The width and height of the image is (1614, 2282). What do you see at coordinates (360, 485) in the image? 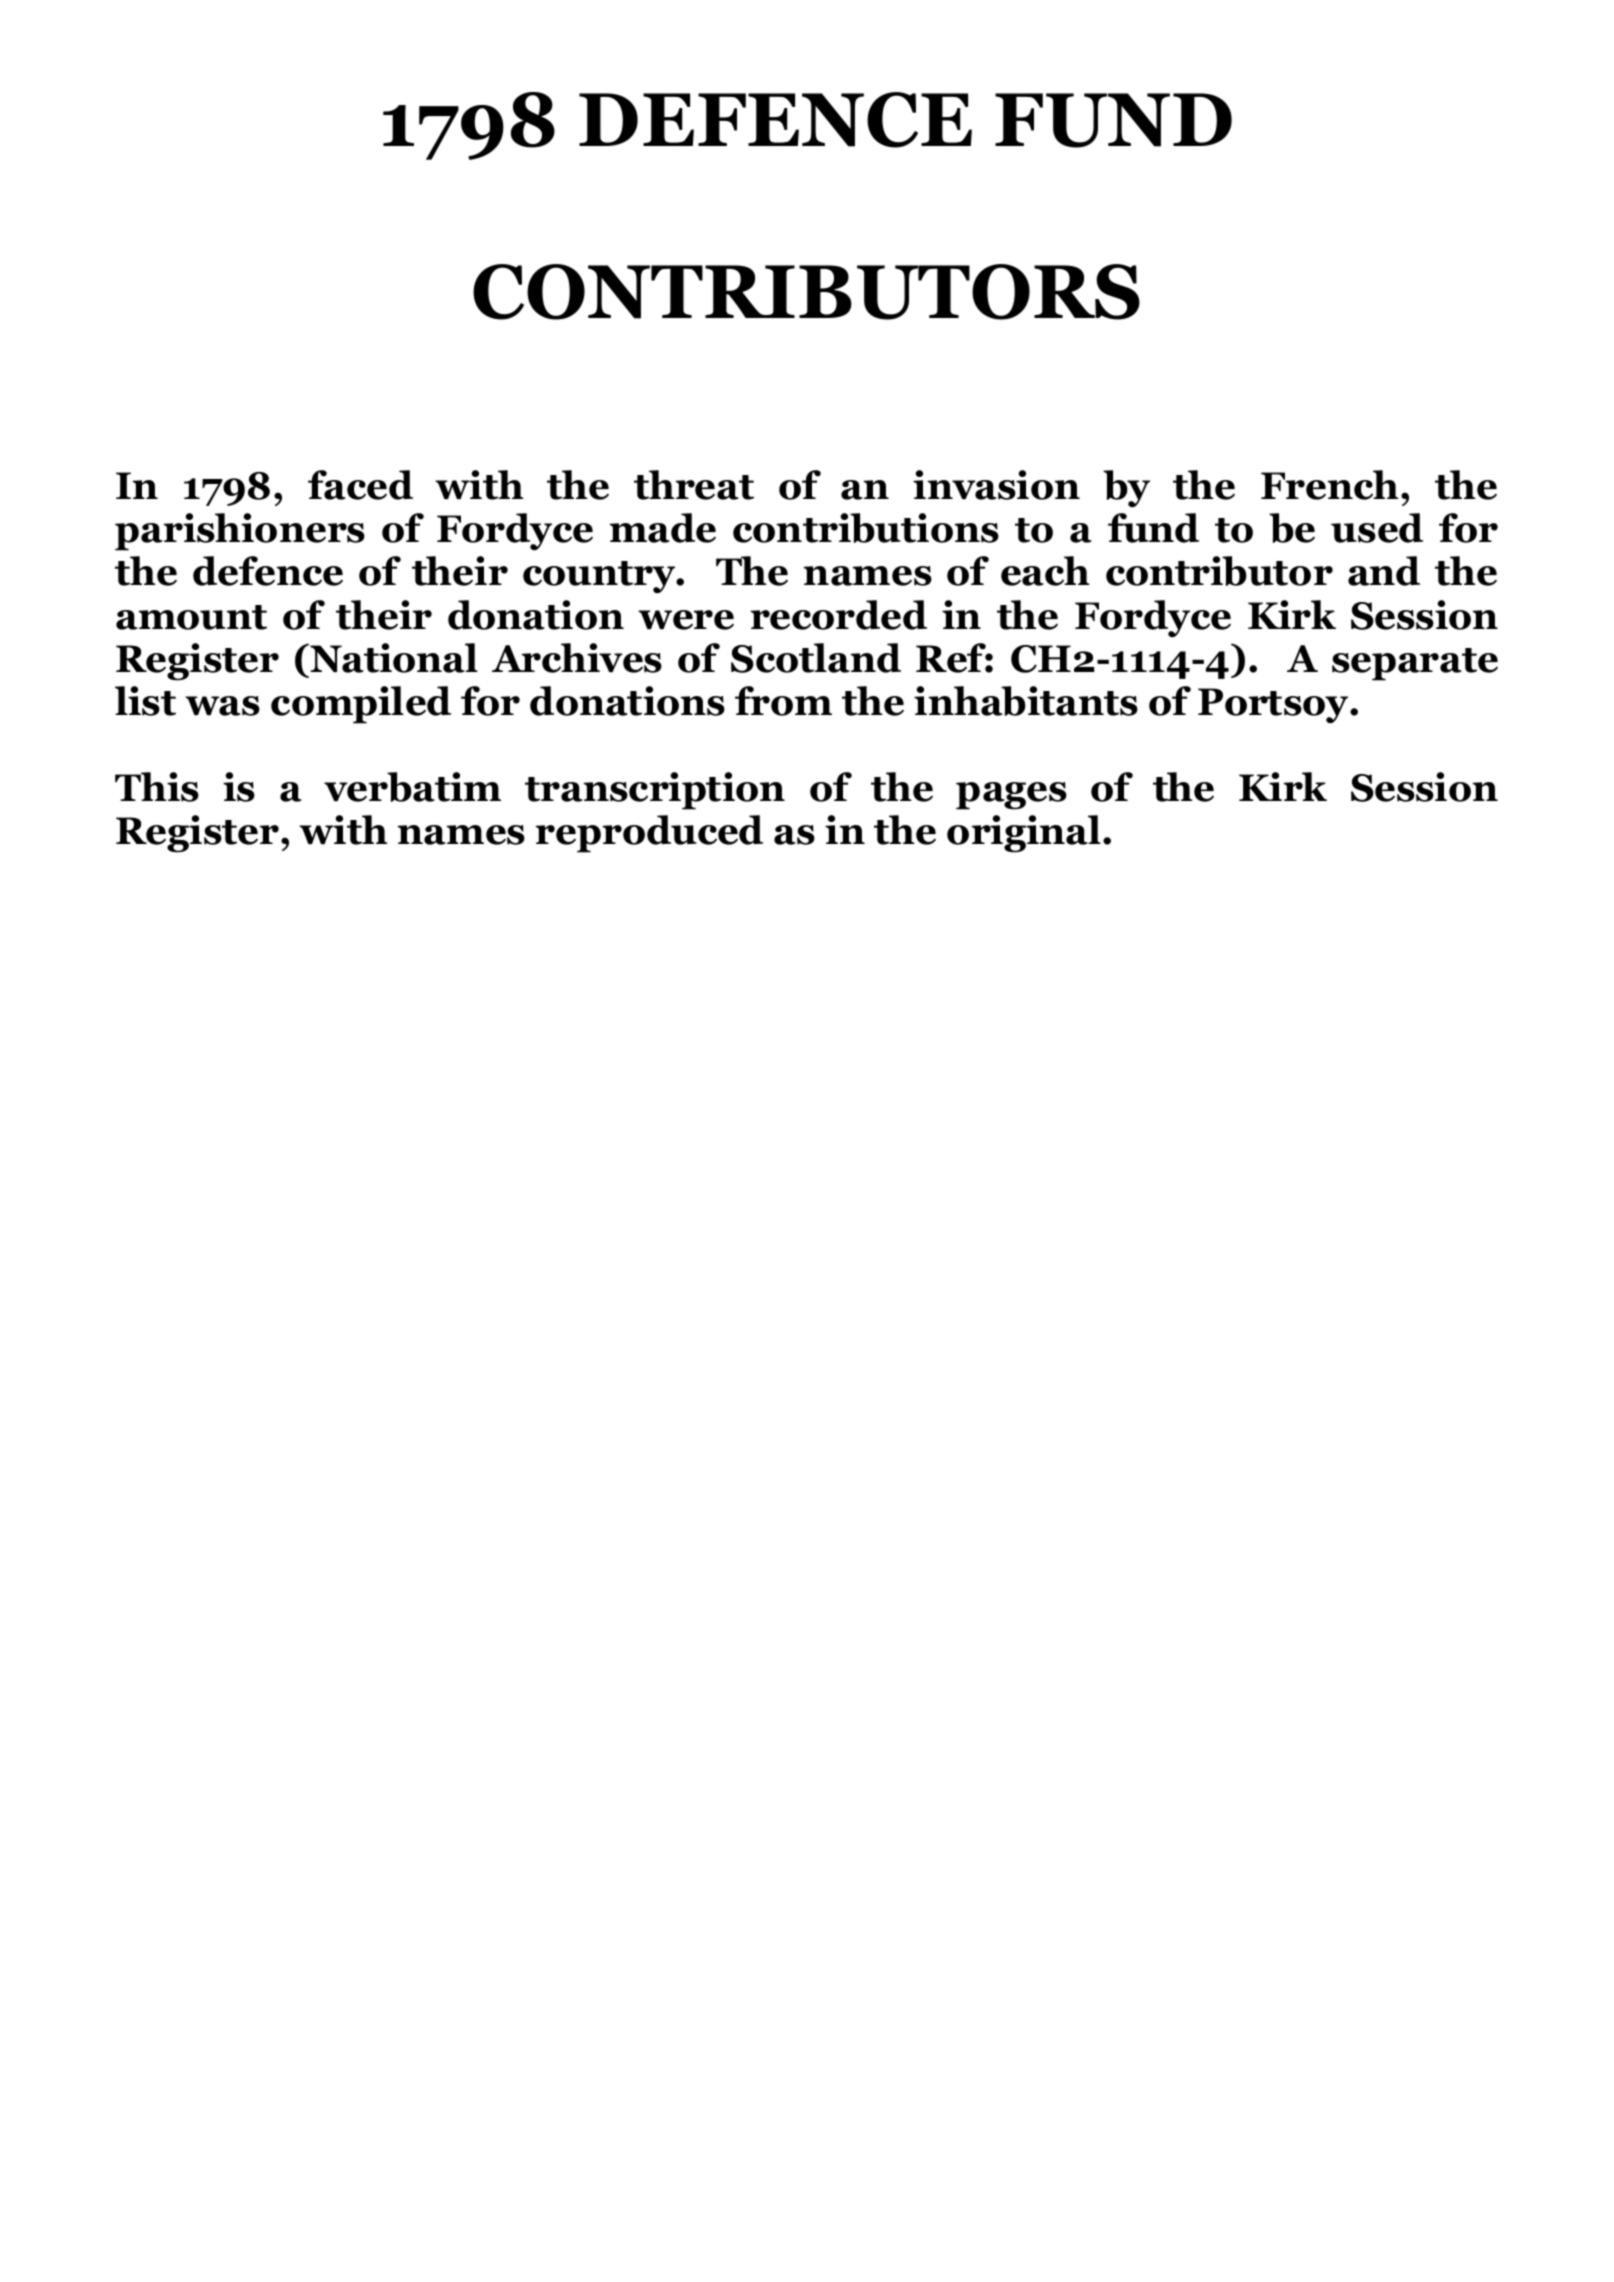
I see `faced` at bounding box center [360, 485].
